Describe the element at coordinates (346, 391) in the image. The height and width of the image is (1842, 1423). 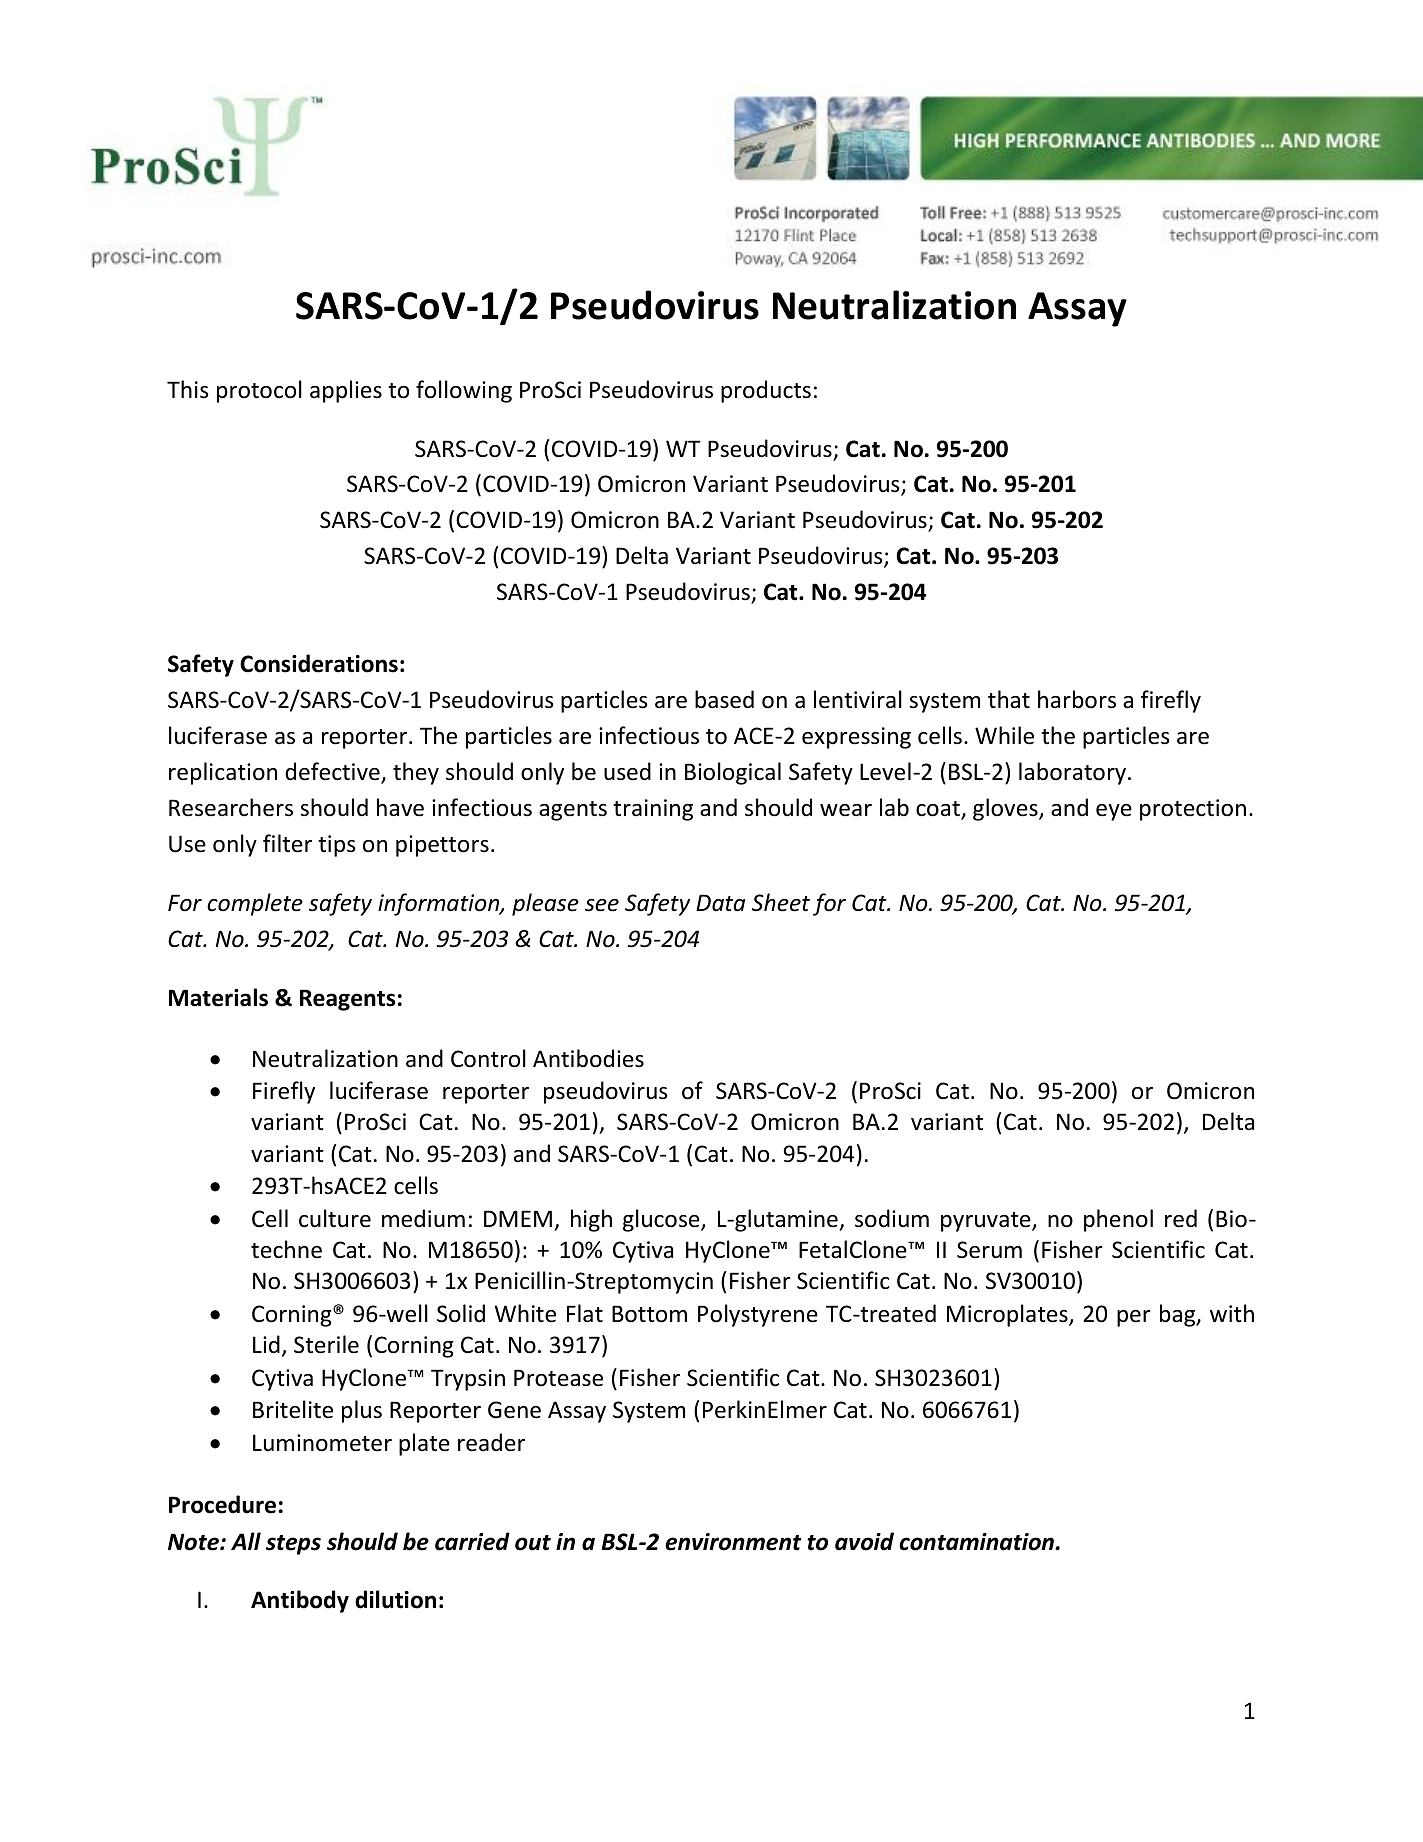
I see `applies` at that location.
